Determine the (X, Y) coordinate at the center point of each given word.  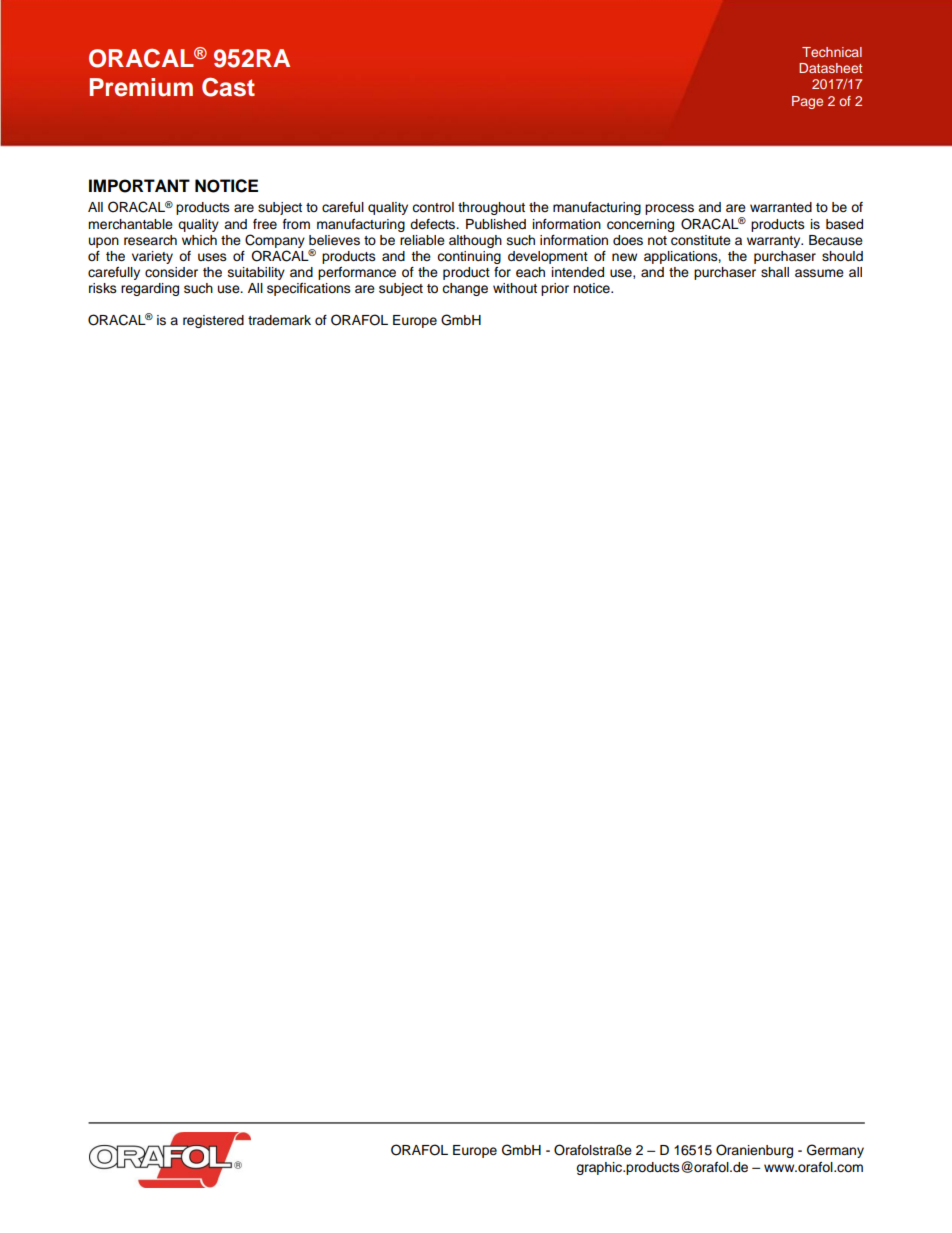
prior (555, 289)
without (515, 288)
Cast (228, 87)
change (465, 289)
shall (775, 272)
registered (213, 321)
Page (807, 102)
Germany (835, 1151)
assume (819, 273)
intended (578, 272)
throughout (491, 208)
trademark (279, 320)
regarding (150, 289)
